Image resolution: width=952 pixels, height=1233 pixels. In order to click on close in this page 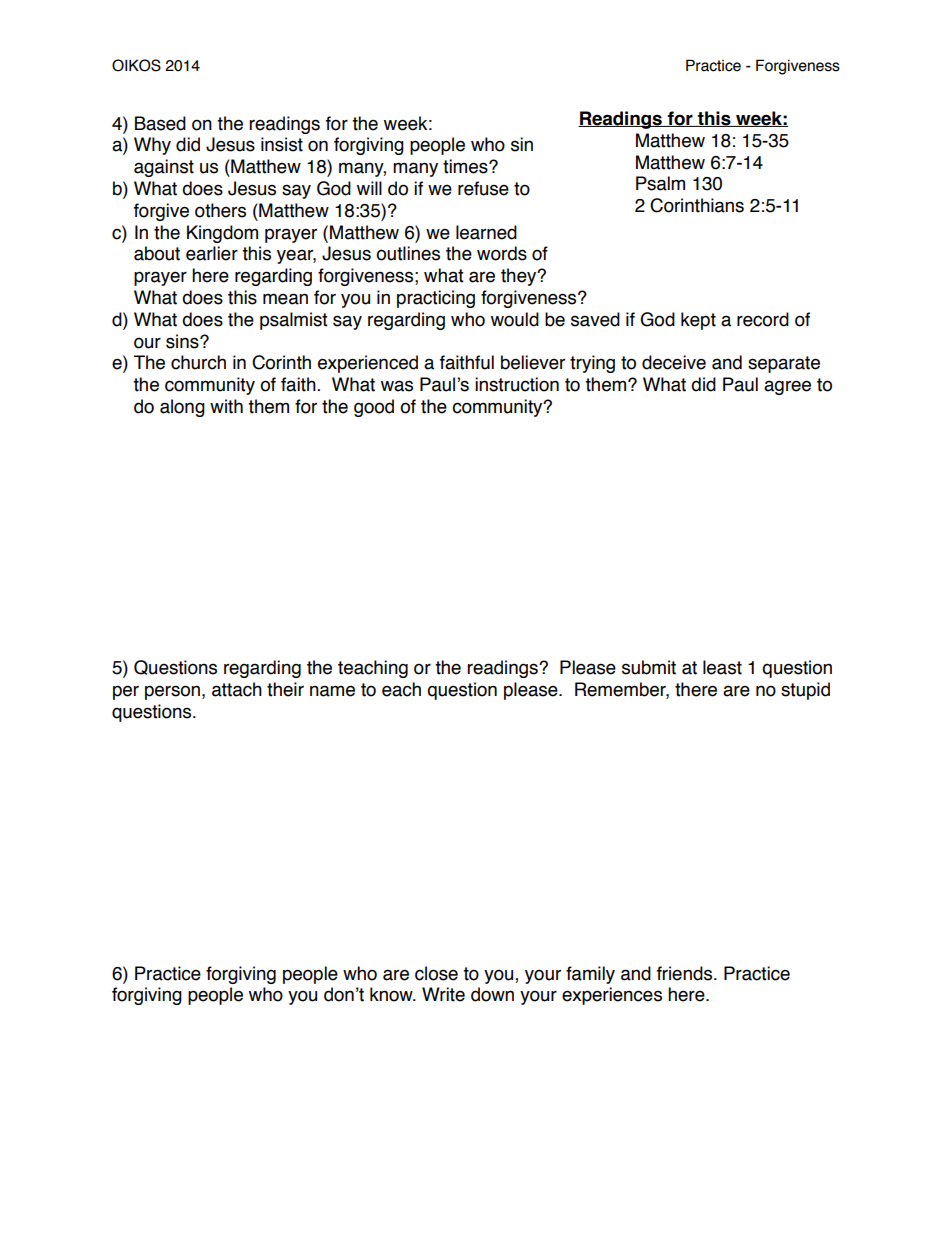, I will do `click(436, 973)`.
